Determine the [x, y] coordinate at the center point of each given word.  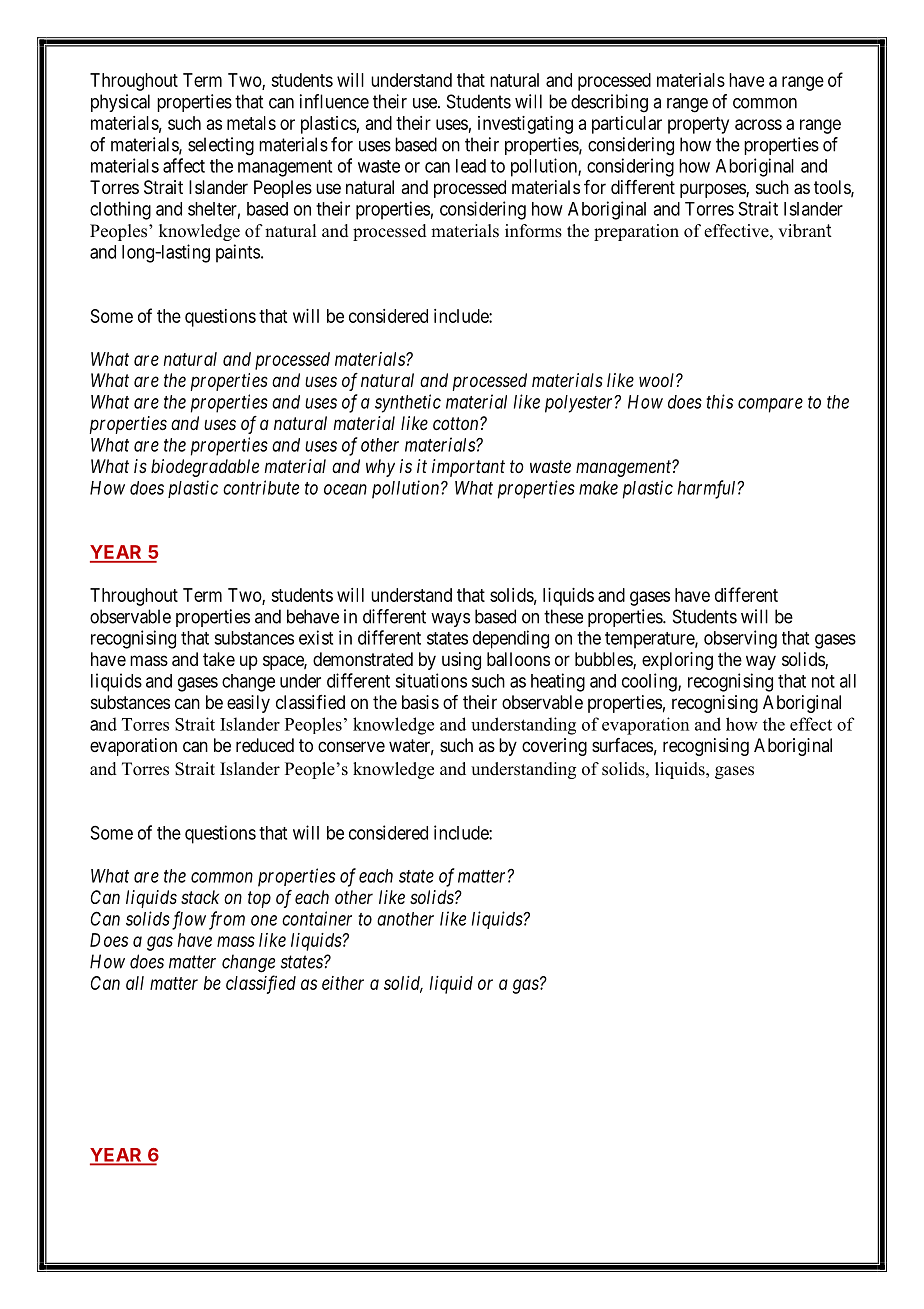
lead [471, 166]
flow [187, 920]
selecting [221, 146]
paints [238, 253]
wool [658, 380]
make [598, 488]
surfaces [622, 745]
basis [420, 702]
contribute [261, 487]
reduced [265, 745]
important [468, 468]
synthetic [408, 403]
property [698, 125]
